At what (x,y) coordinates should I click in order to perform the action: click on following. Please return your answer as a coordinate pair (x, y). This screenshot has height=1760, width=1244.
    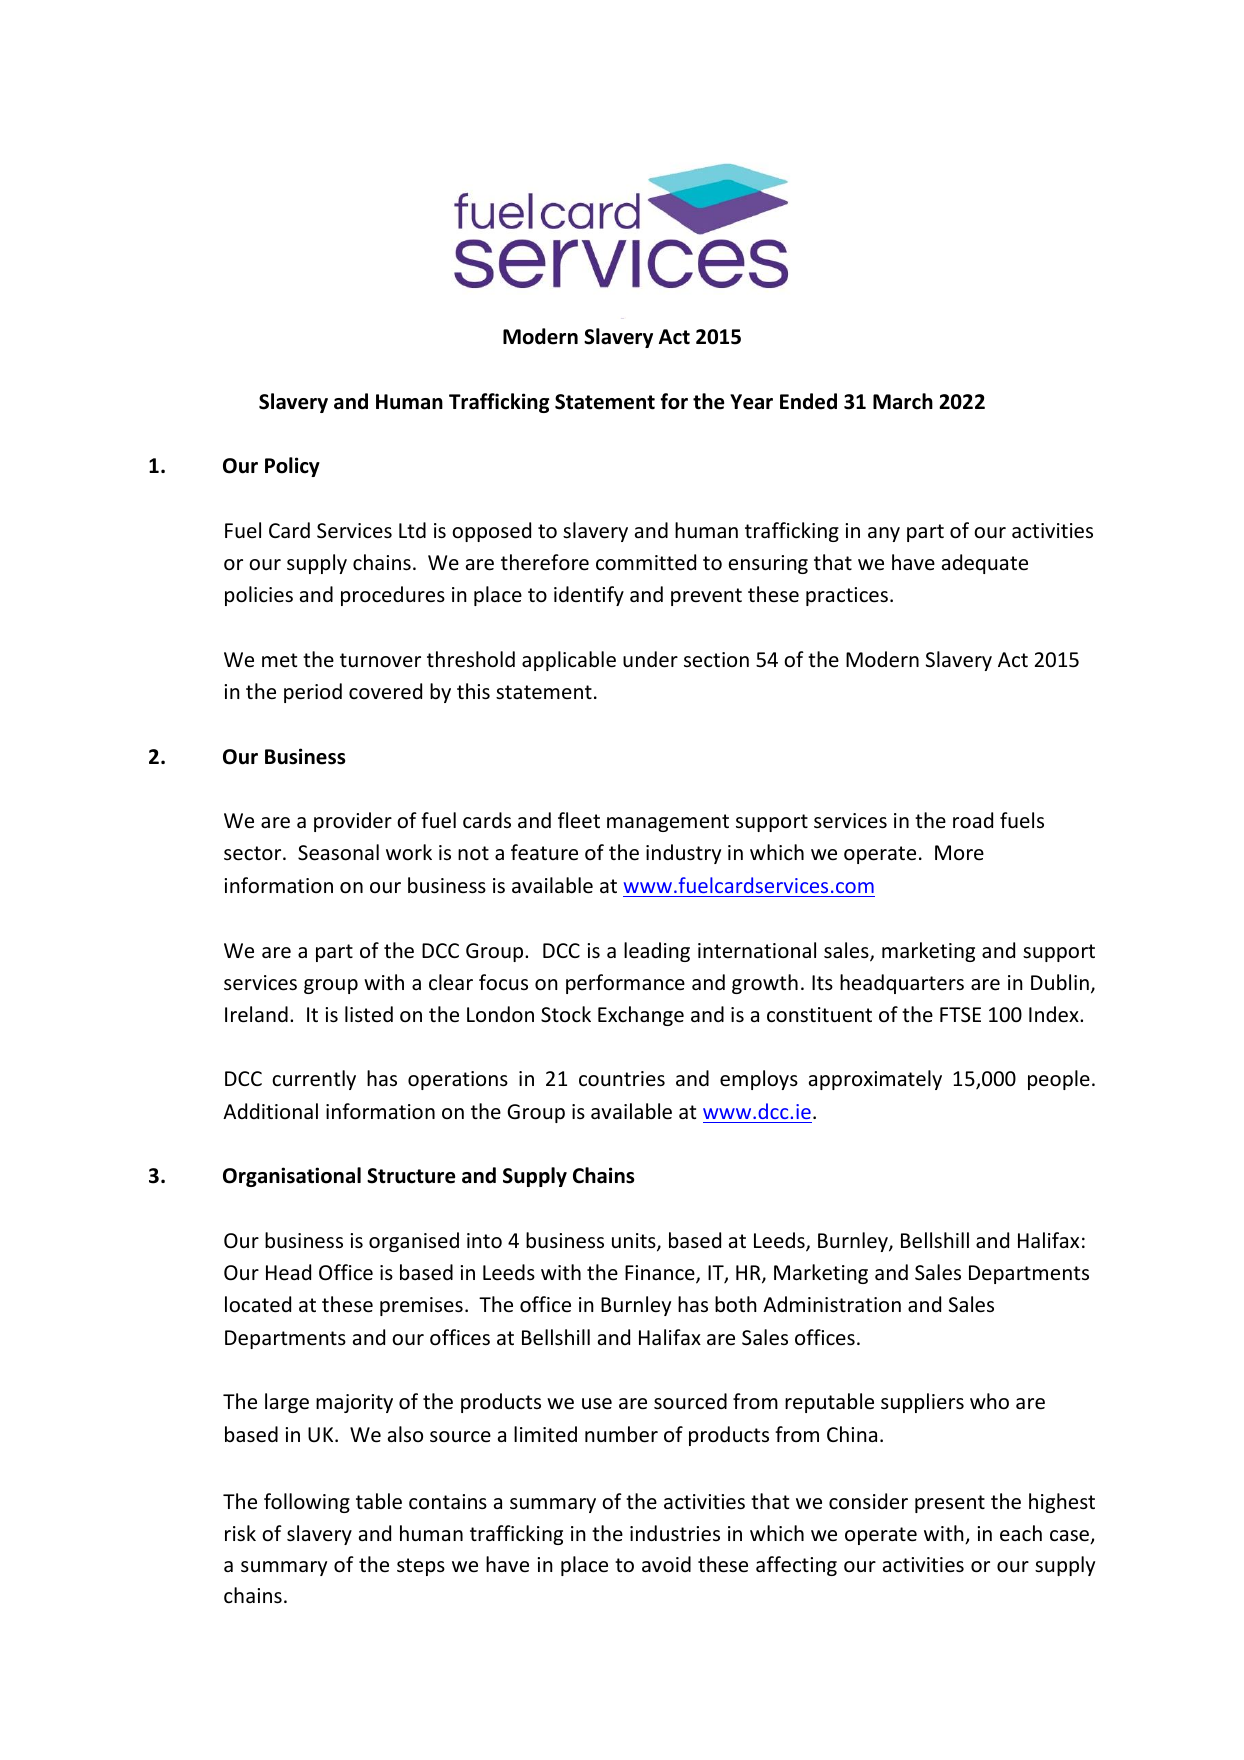
    Looking at the image, I should click on (307, 1503).
